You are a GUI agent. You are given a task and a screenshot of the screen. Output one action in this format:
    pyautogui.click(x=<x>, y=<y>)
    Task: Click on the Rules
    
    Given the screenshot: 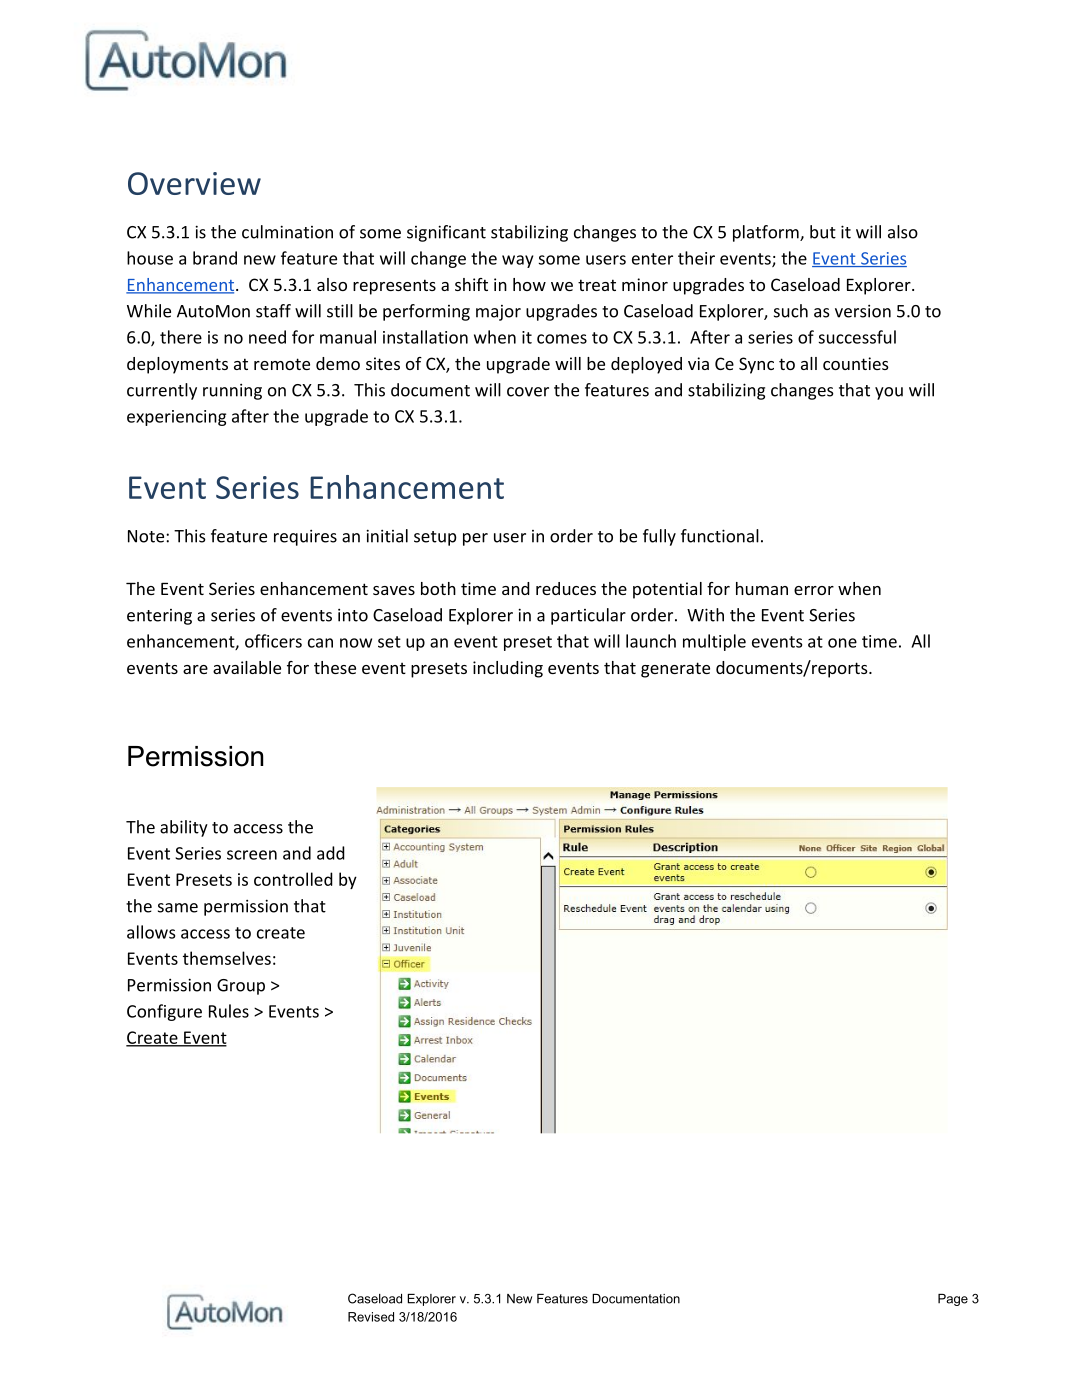 What is the action you would take?
    pyautogui.click(x=229, y=1011)
